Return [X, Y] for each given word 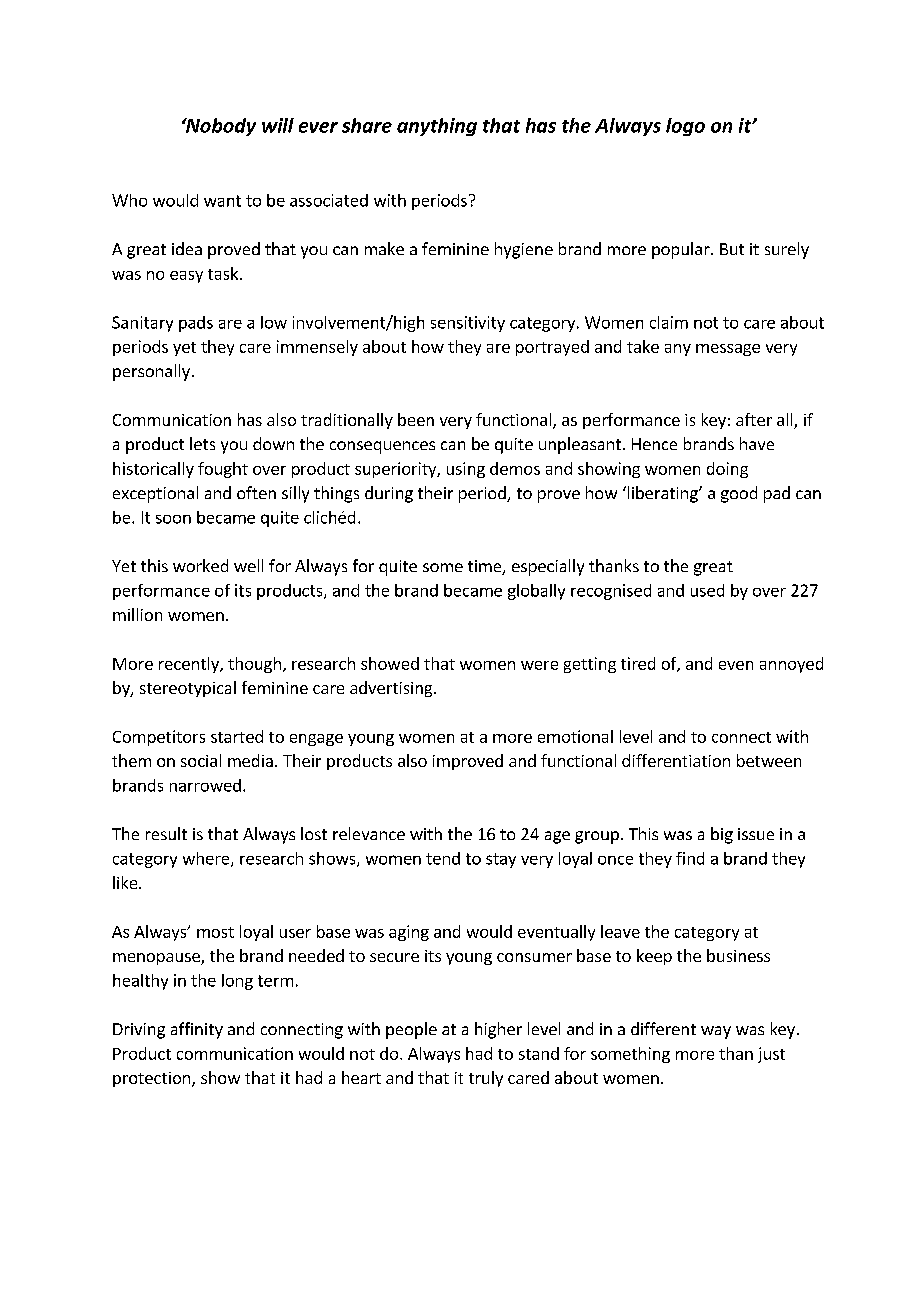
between [769, 760]
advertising [392, 689]
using [466, 470]
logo [685, 127]
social [201, 760]
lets [202, 443]
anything [437, 127]
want [222, 201]
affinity [197, 1030]
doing [727, 470]
